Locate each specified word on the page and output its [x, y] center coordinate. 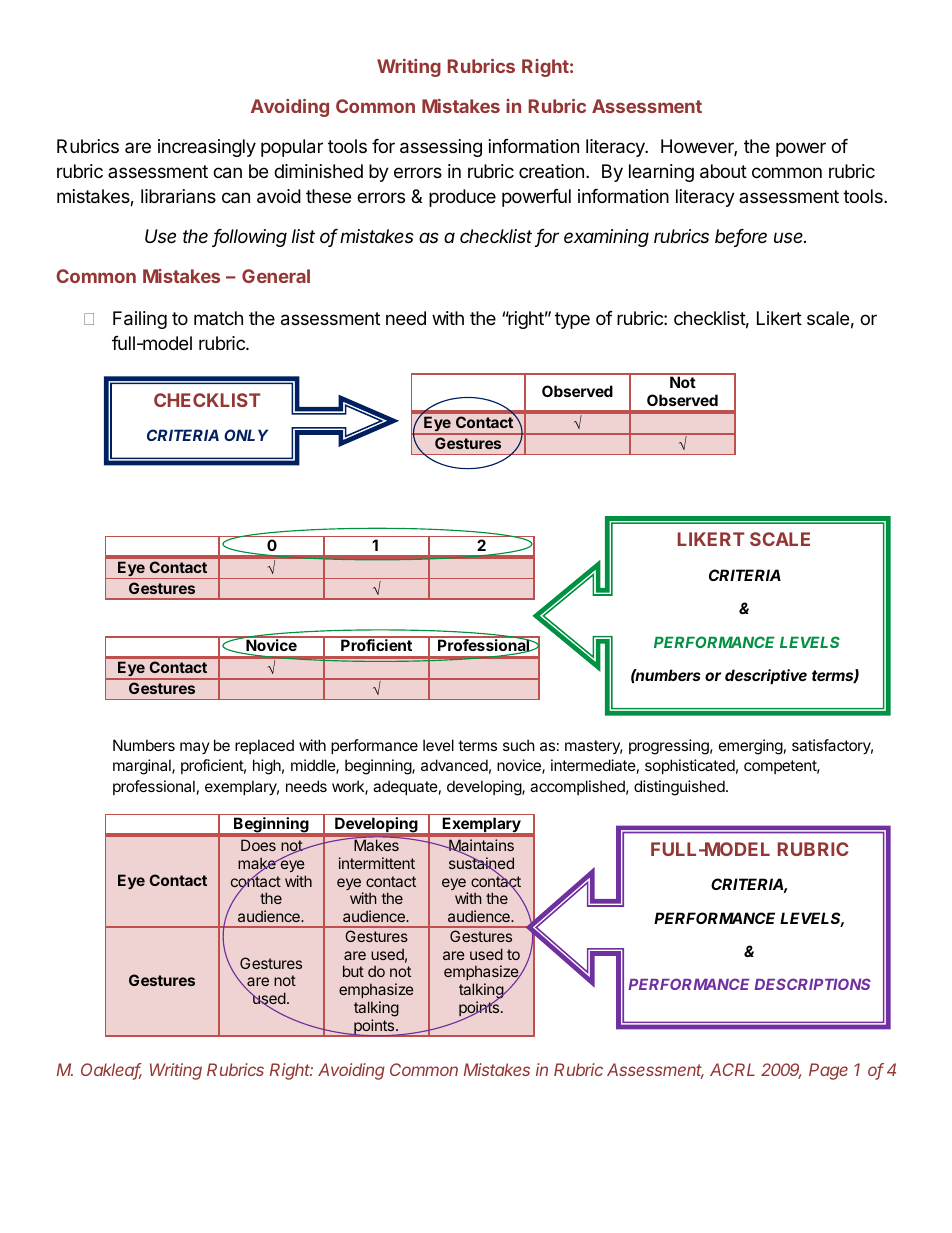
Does [258, 845]
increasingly [207, 148]
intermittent [377, 863]
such [519, 745]
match [218, 318]
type [572, 320]
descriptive [766, 676]
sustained [481, 863]
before [741, 237]
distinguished [679, 788]
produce [462, 198]
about [723, 171]
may [195, 748]
